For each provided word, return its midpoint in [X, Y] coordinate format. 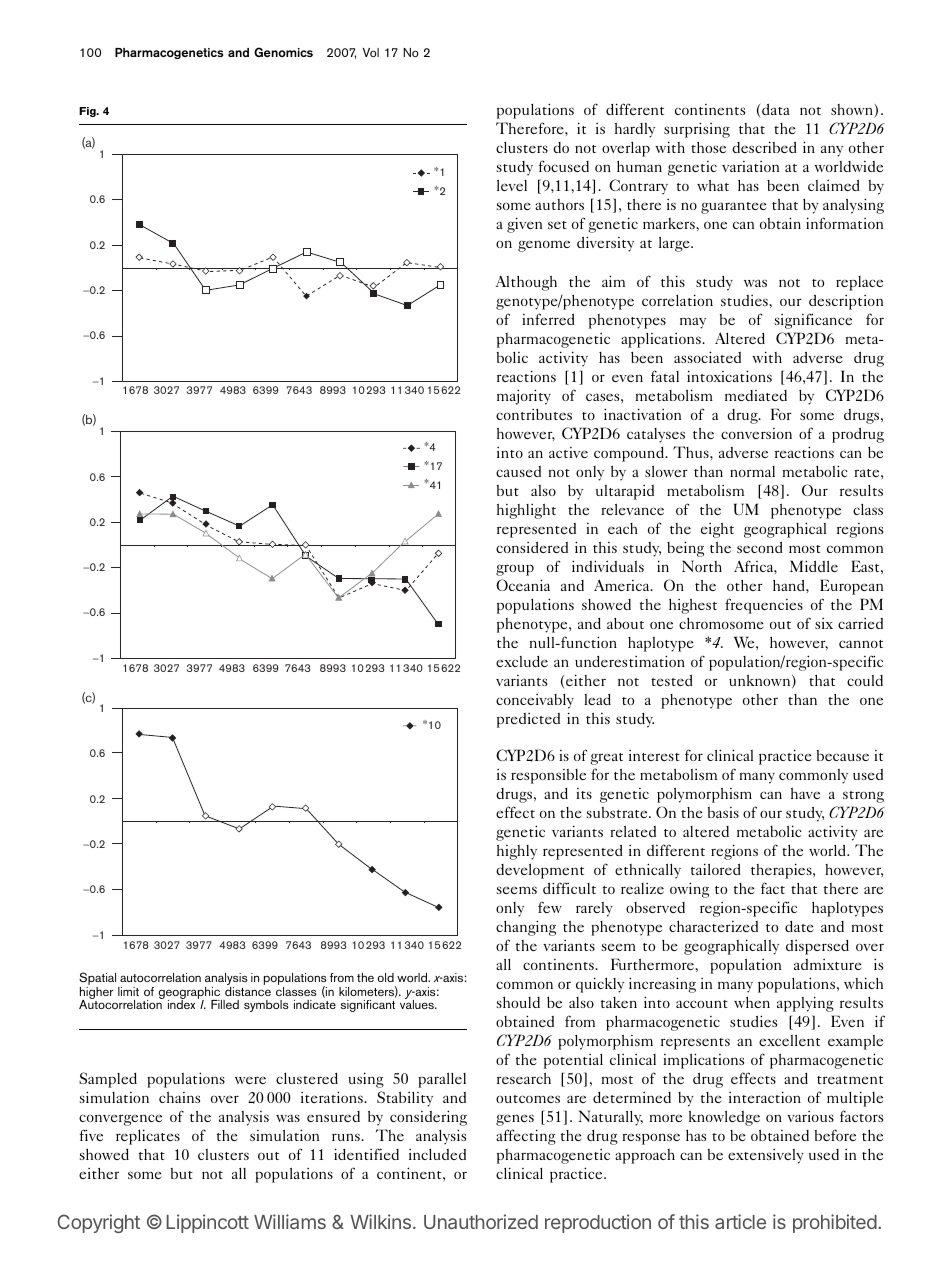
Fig [88, 112]
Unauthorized [481, 1221]
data [775, 111]
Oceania [523, 585]
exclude [522, 661]
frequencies [764, 606]
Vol [371, 52]
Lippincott [207, 1223]
